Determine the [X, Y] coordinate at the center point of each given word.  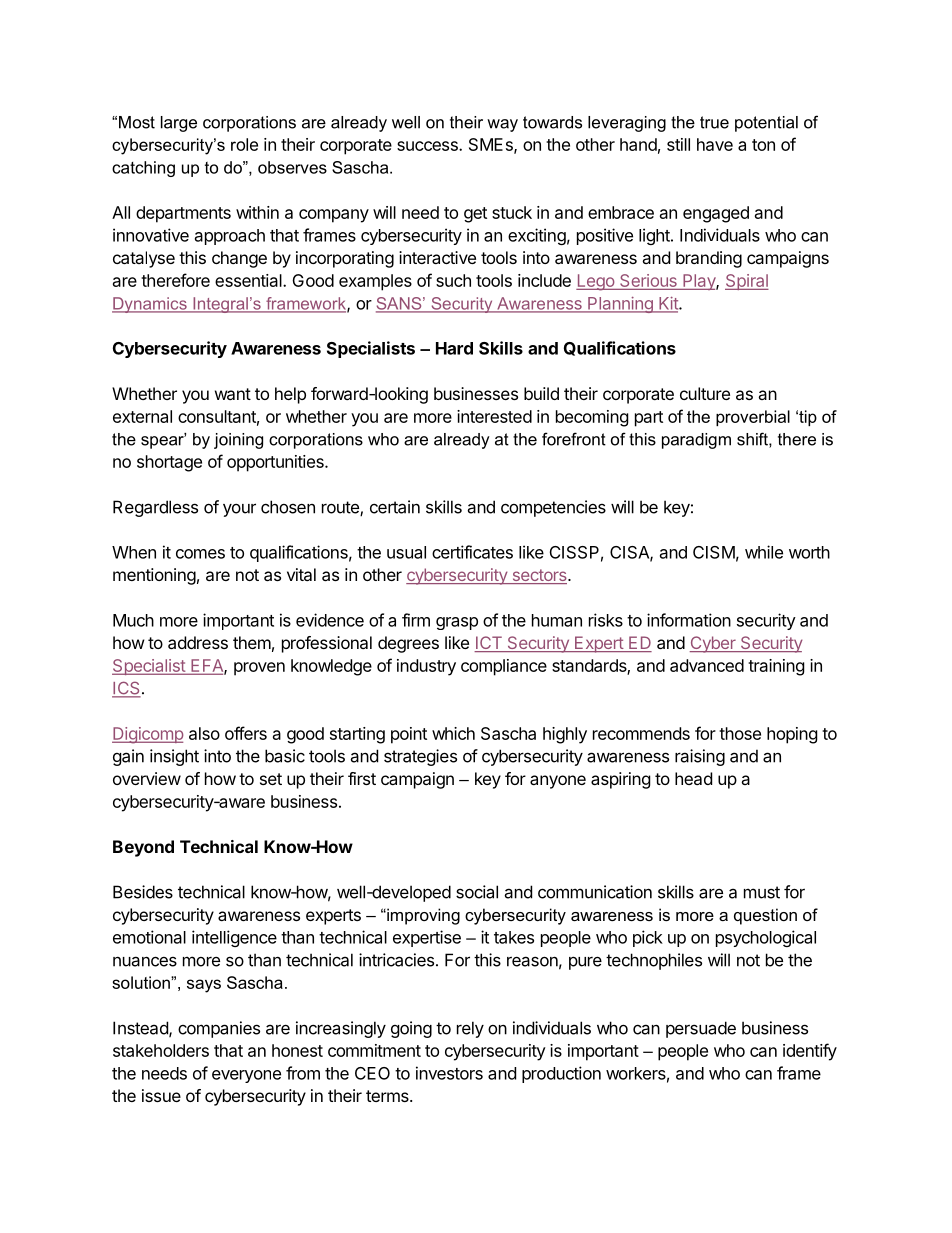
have [715, 144]
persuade [701, 1029]
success [428, 146]
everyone [246, 1076]
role [244, 144]
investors [449, 1073]
